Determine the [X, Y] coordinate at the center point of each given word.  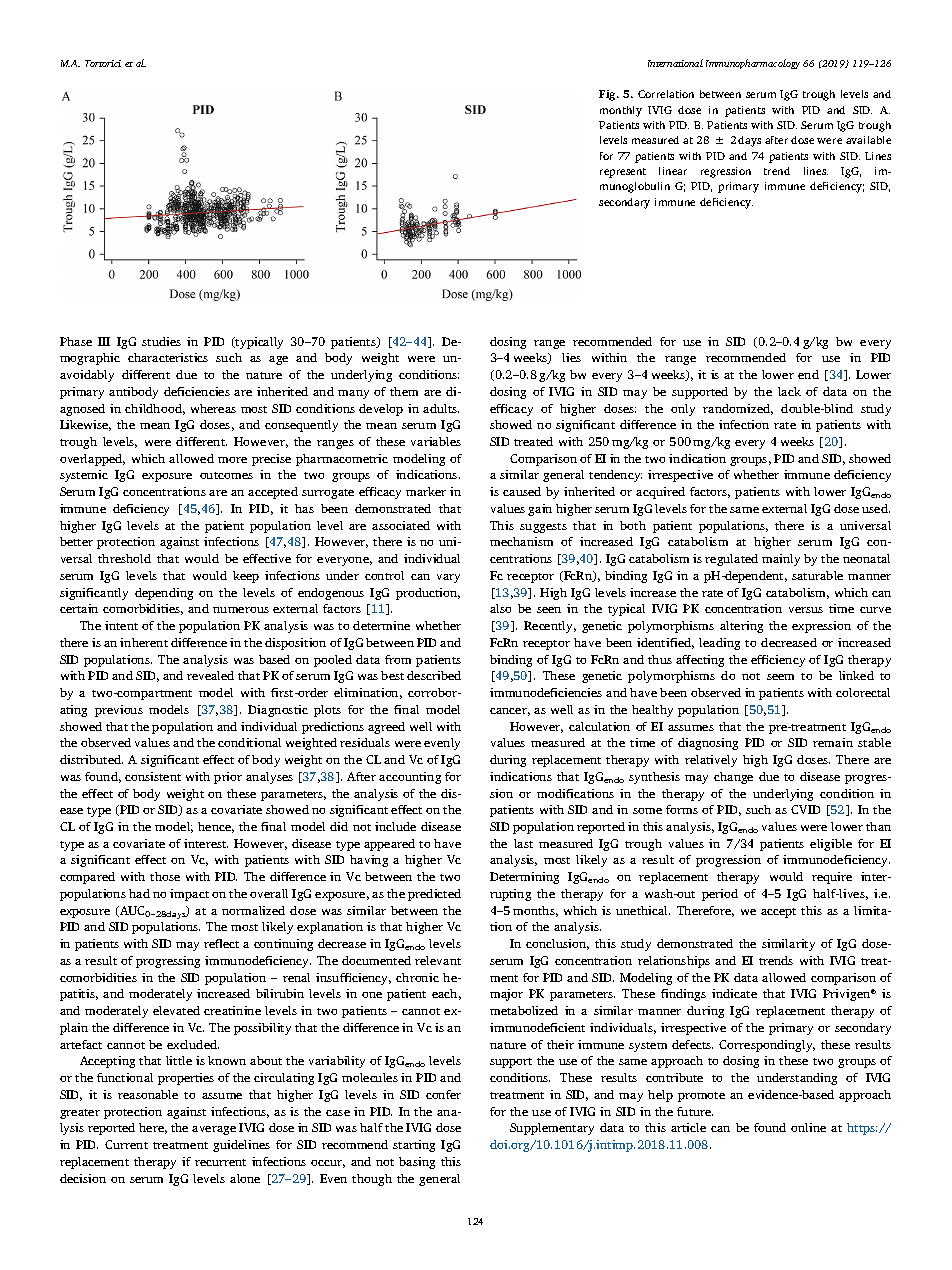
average [214, 1130]
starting [414, 1146]
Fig [609, 95]
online [808, 1127]
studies [161, 341]
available [868, 140]
